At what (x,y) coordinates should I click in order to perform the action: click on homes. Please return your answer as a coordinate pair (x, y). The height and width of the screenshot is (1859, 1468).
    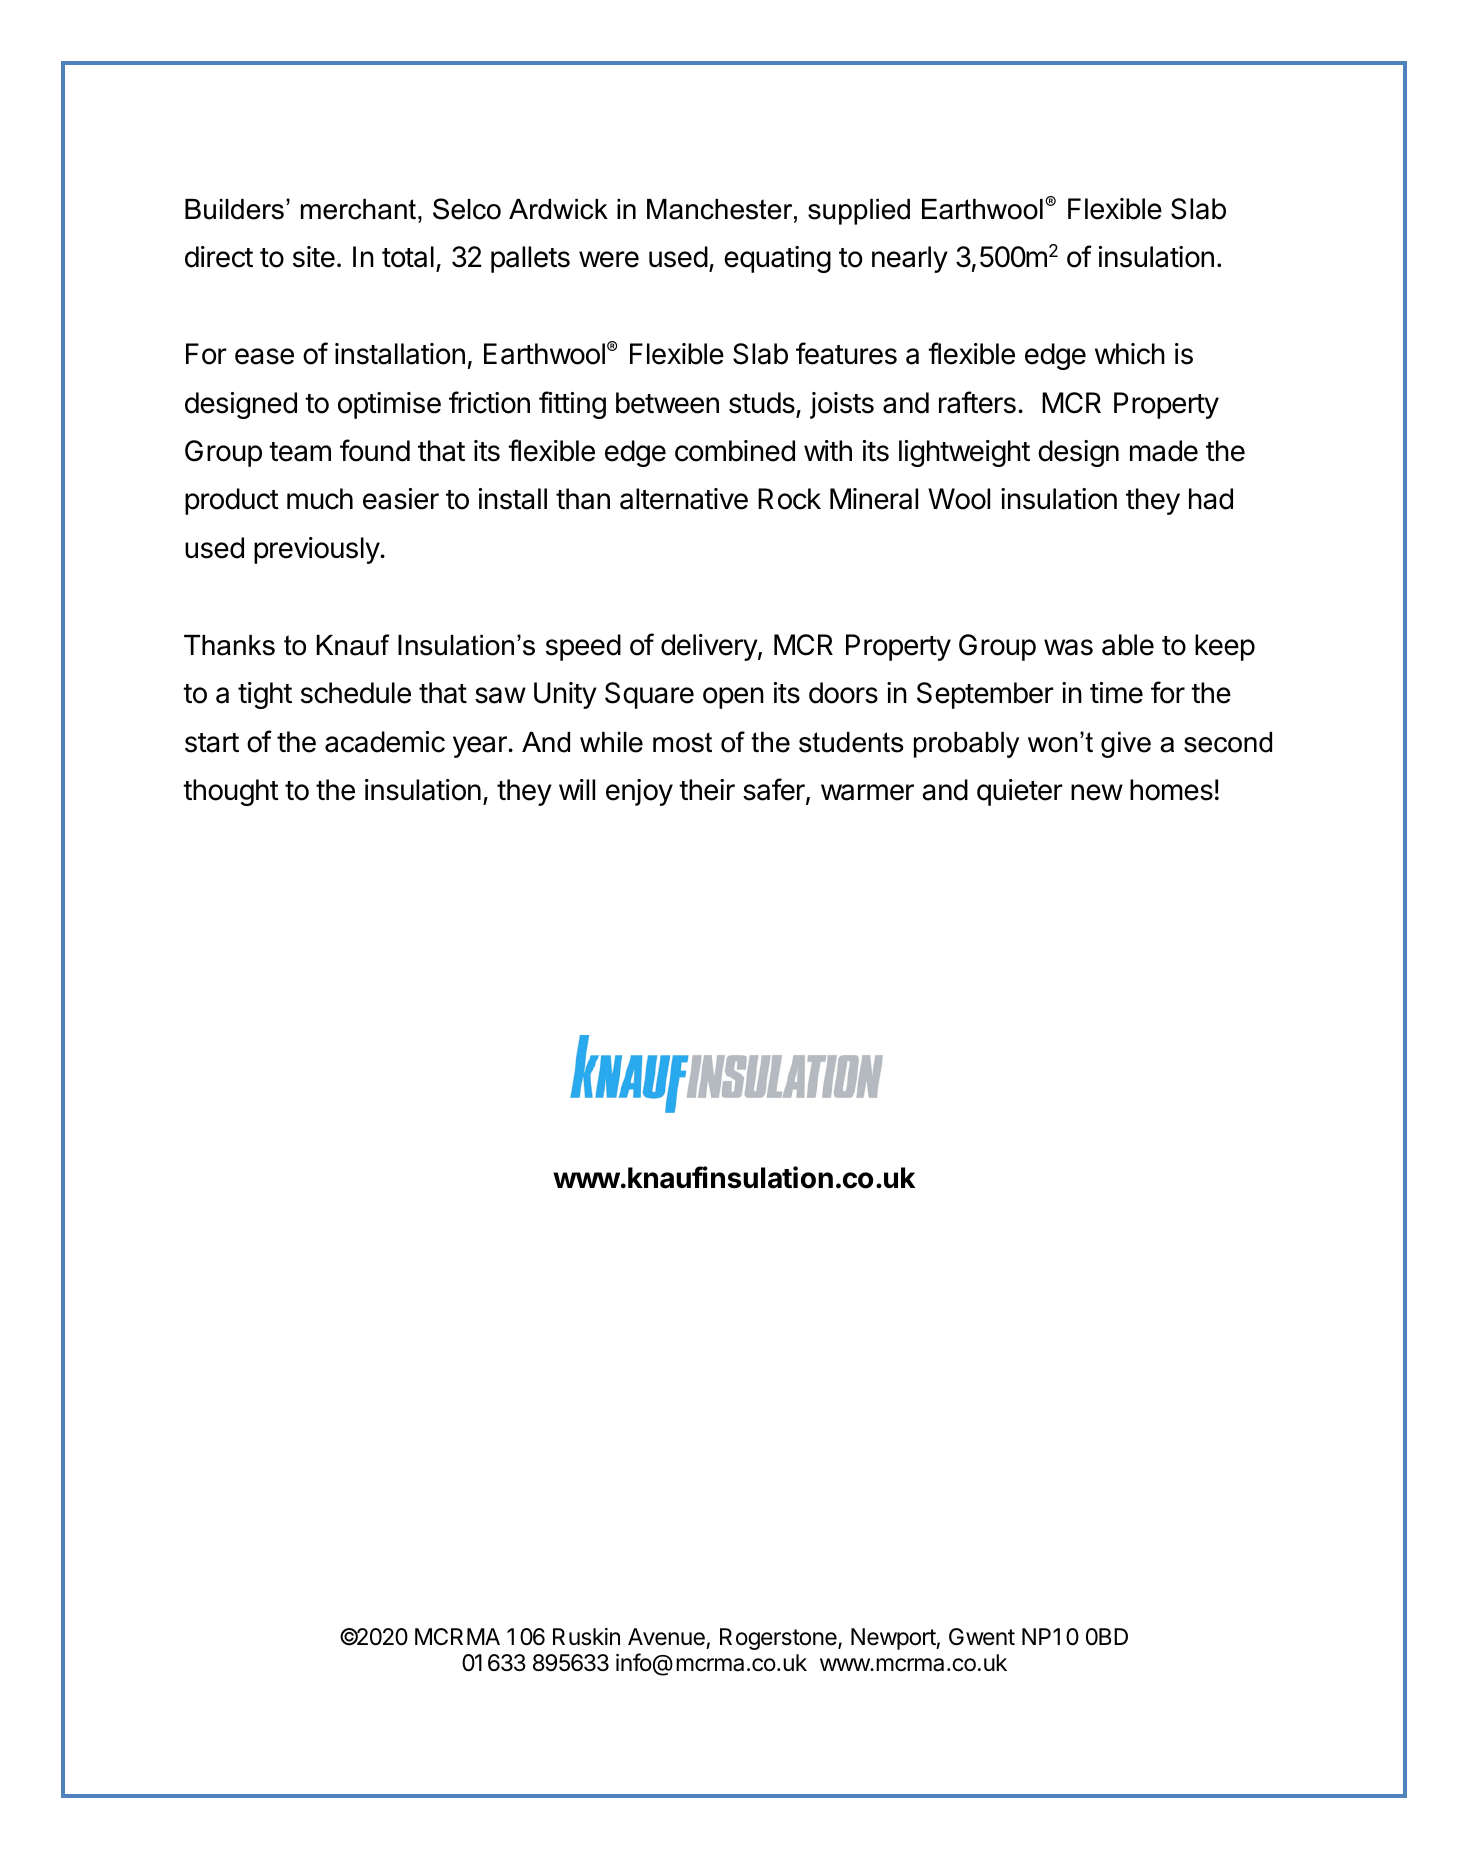
    Looking at the image, I should click on (1171, 790).
